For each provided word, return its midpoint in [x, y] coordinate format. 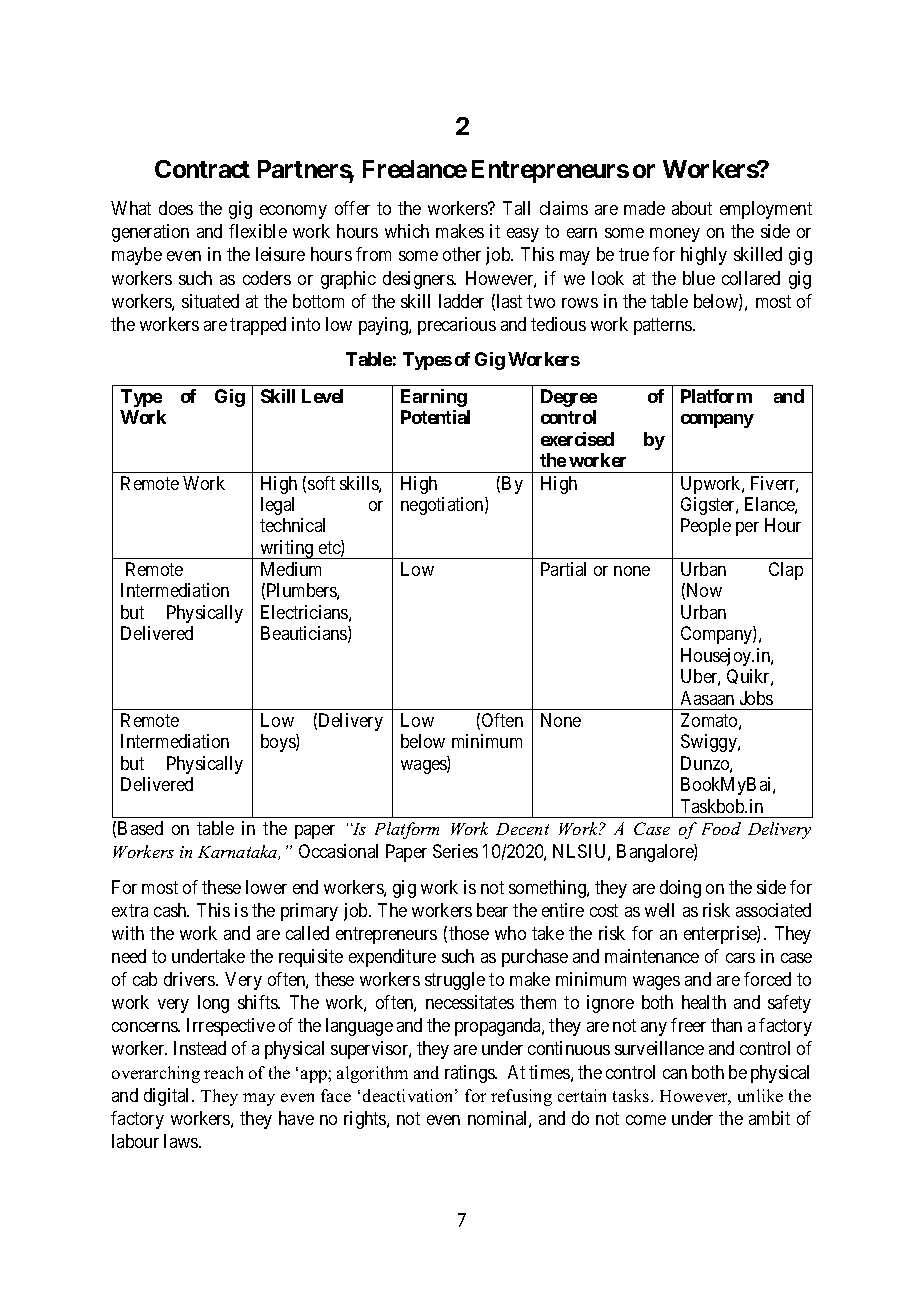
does [176, 208]
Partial [563, 569]
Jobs [756, 698]
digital [168, 1097]
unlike [760, 1095]
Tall [516, 208]
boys [279, 743]
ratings [470, 1074]
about [692, 208]
